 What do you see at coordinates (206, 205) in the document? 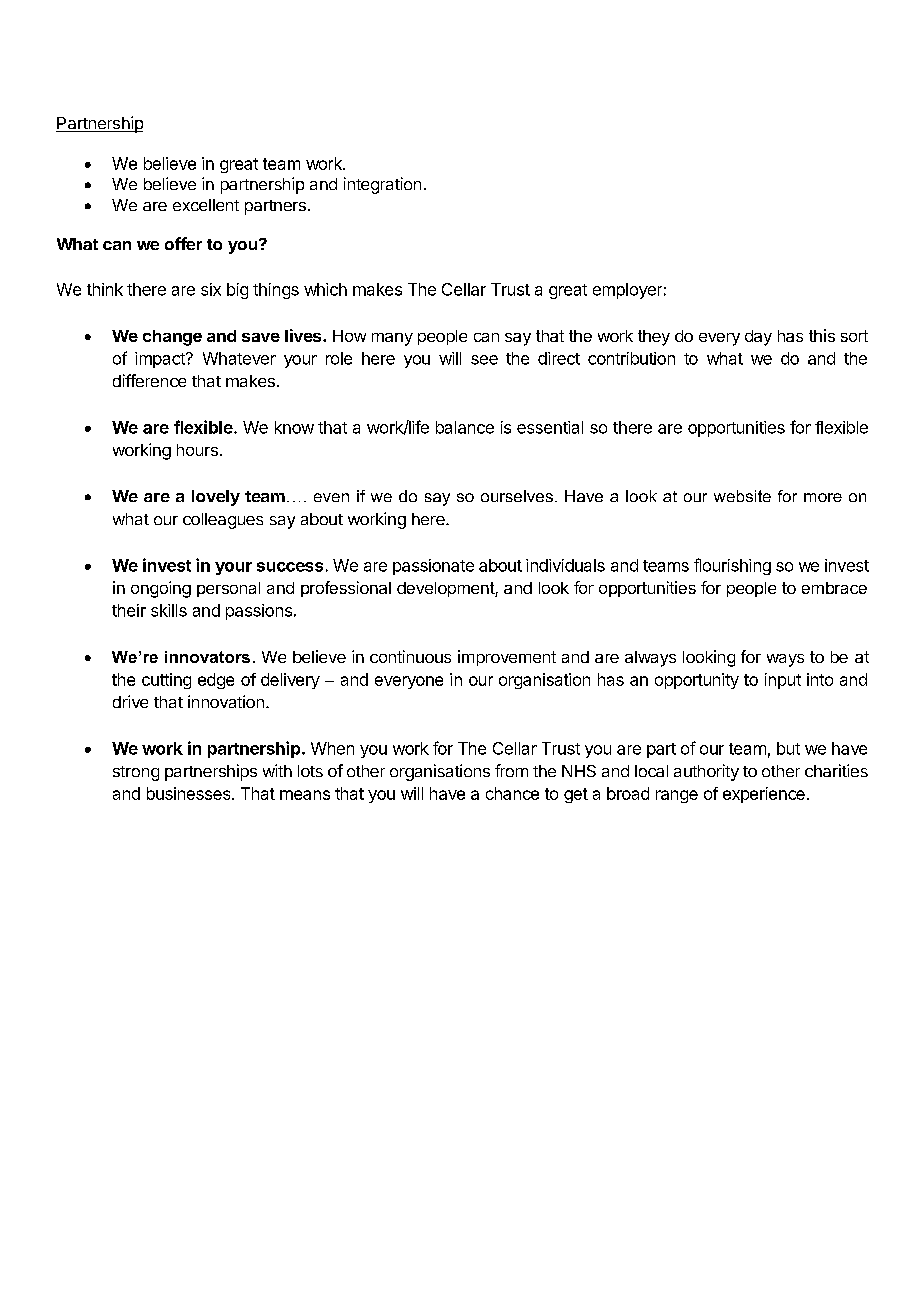
I see `excellent` at bounding box center [206, 205].
